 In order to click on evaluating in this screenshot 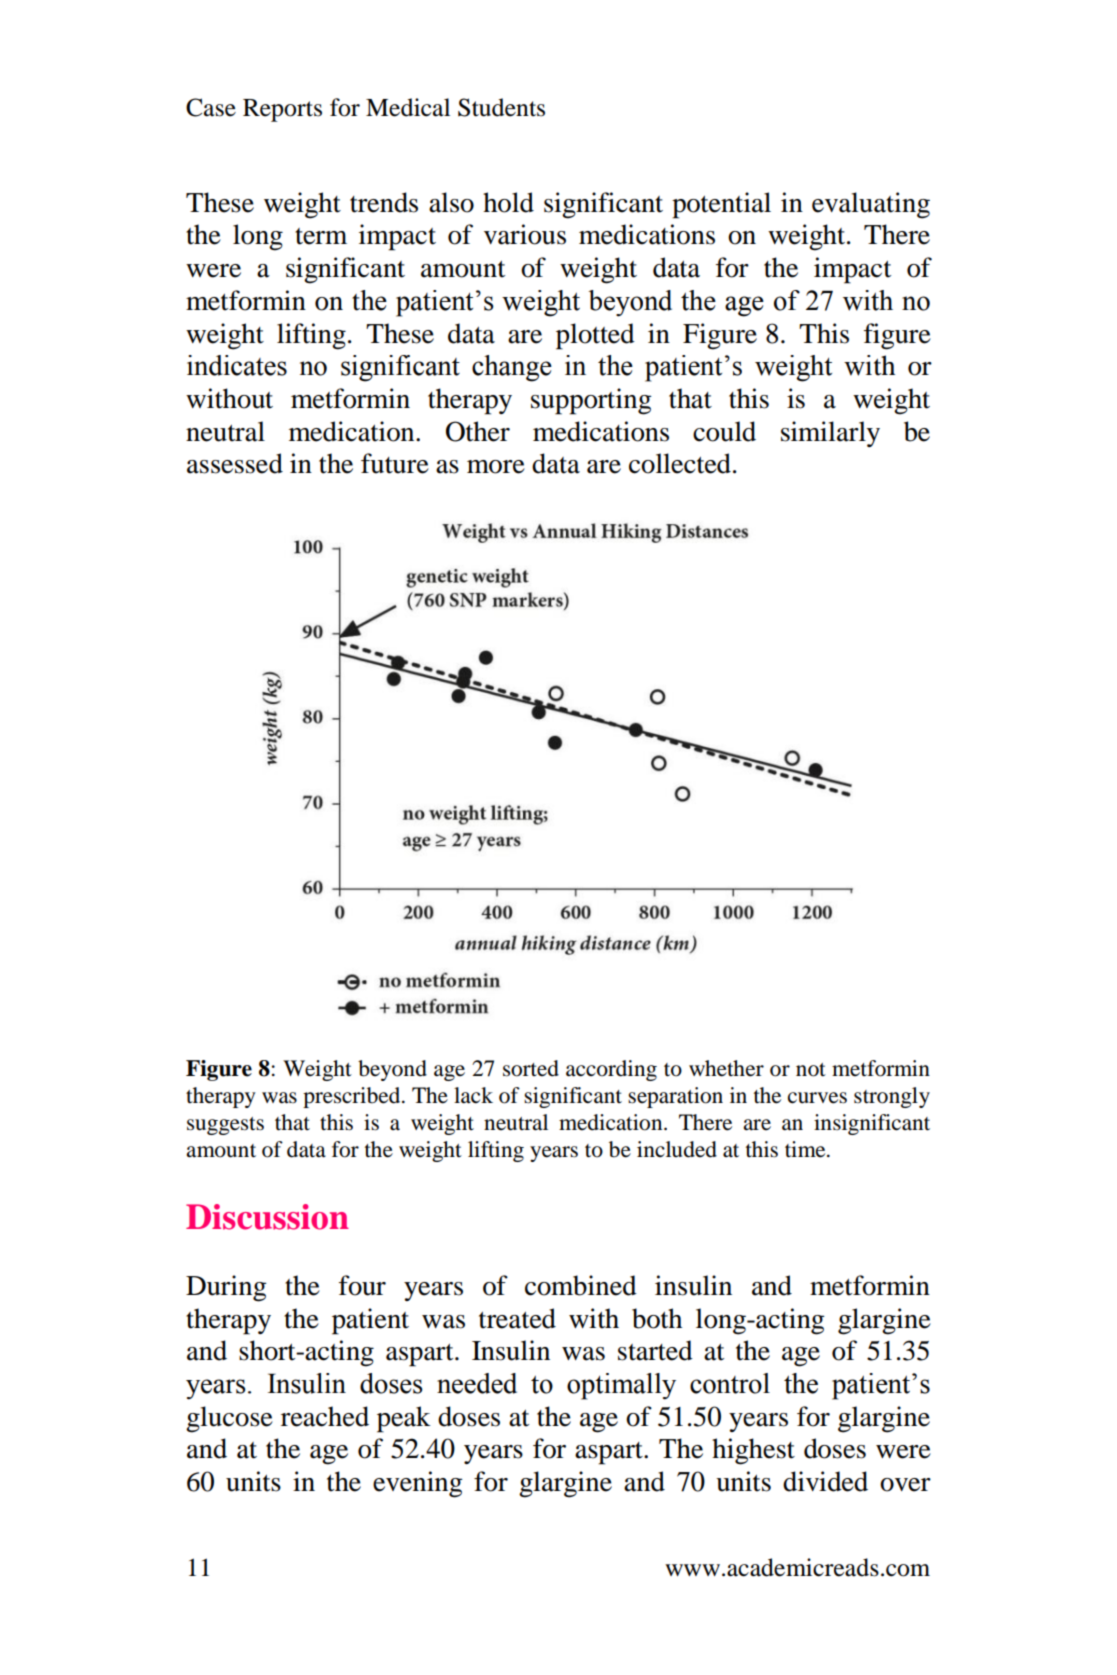, I will do `click(871, 205)`.
